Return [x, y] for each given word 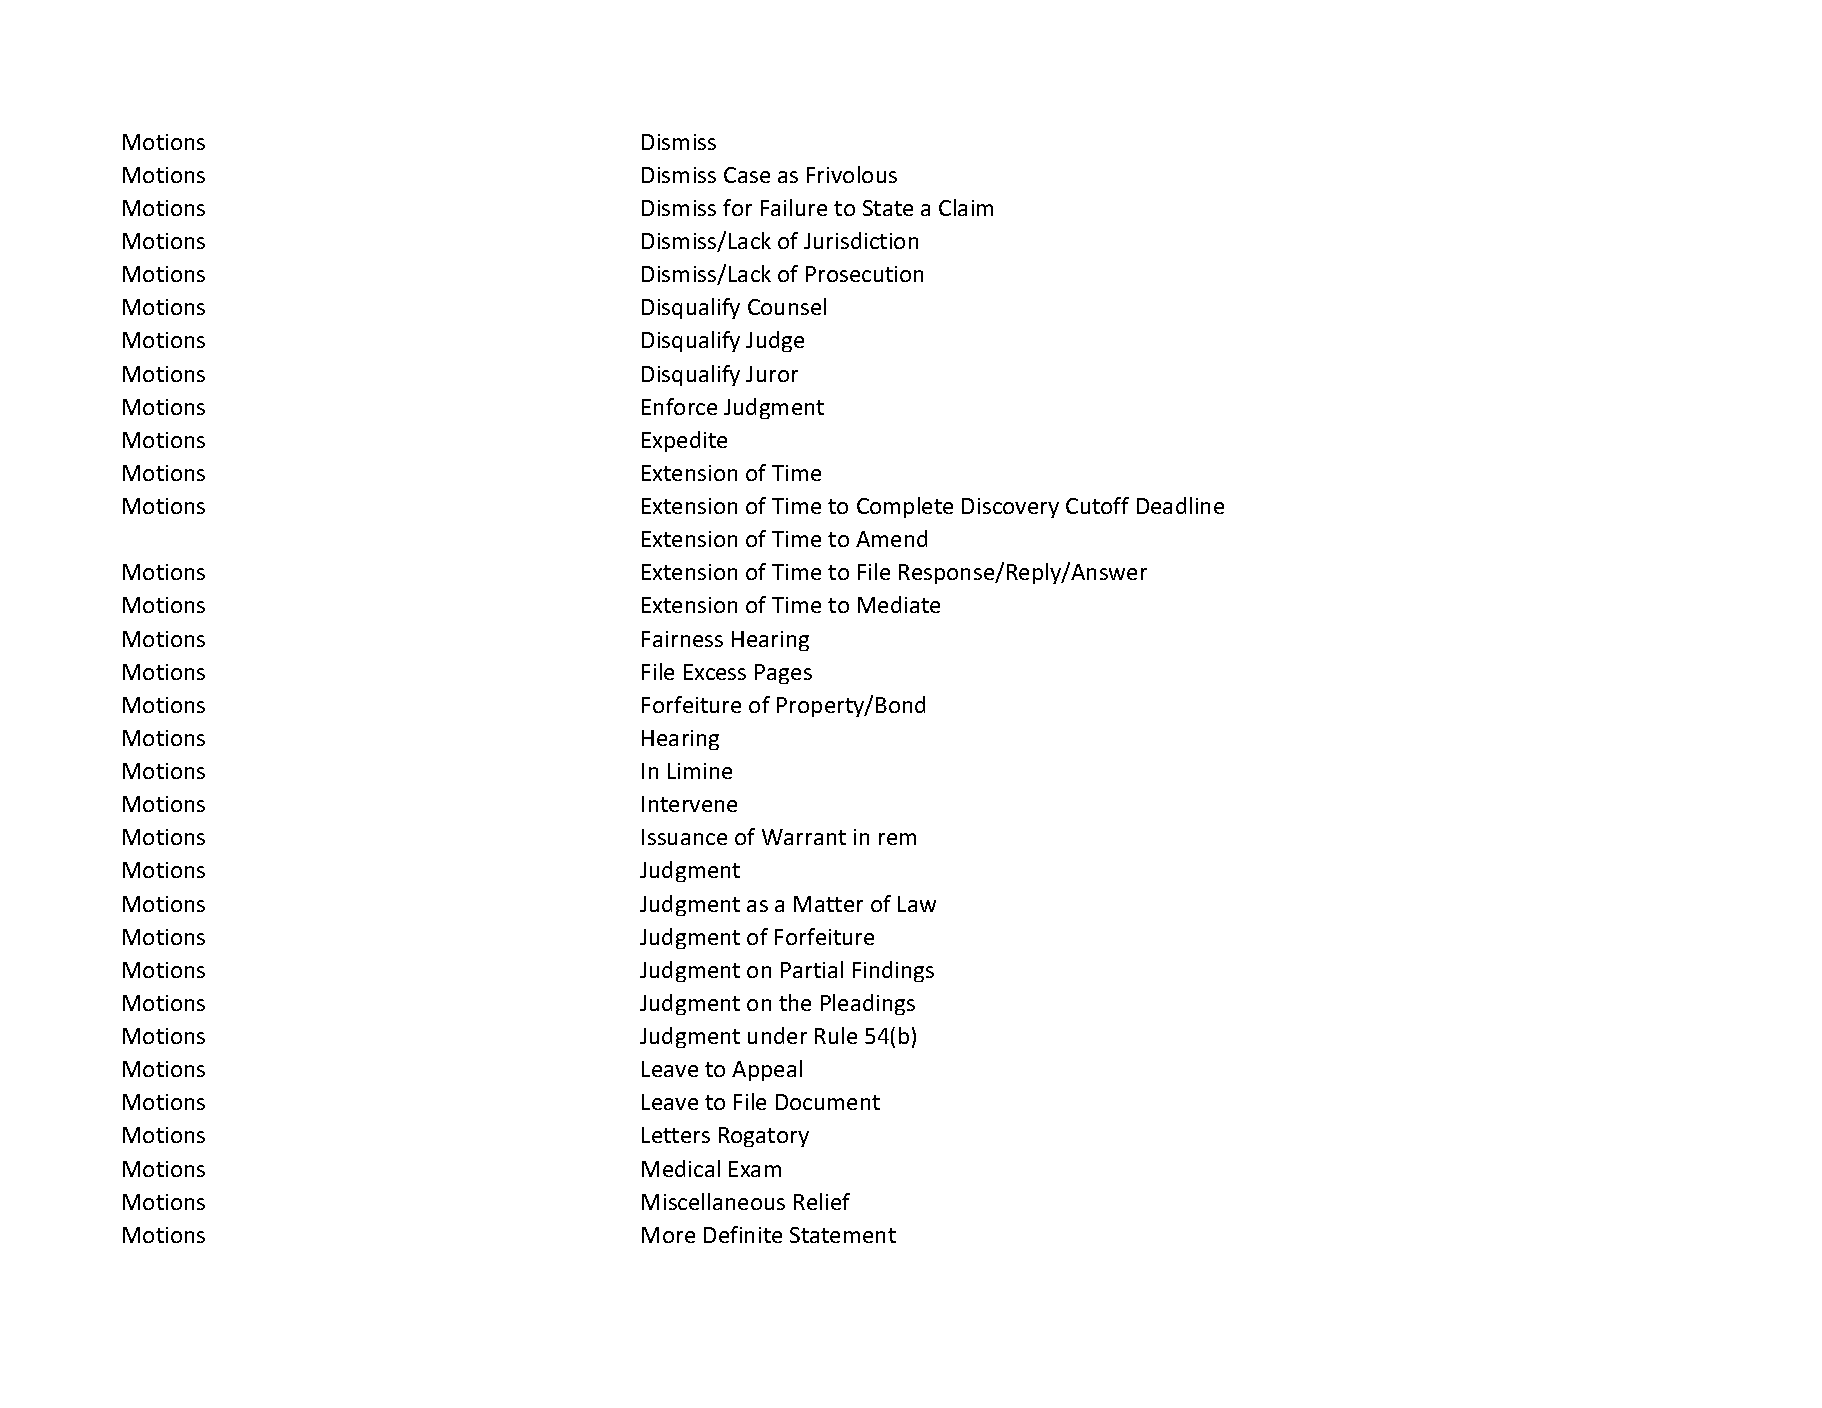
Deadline [1180, 505]
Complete [905, 507]
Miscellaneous [713, 1201]
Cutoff [1097, 505]
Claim [966, 207]
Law [917, 904]
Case [747, 175]
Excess [715, 672]
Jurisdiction [861, 240]
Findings [893, 971]
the [795, 1002]
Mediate [899, 604]
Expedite [684, 441]
